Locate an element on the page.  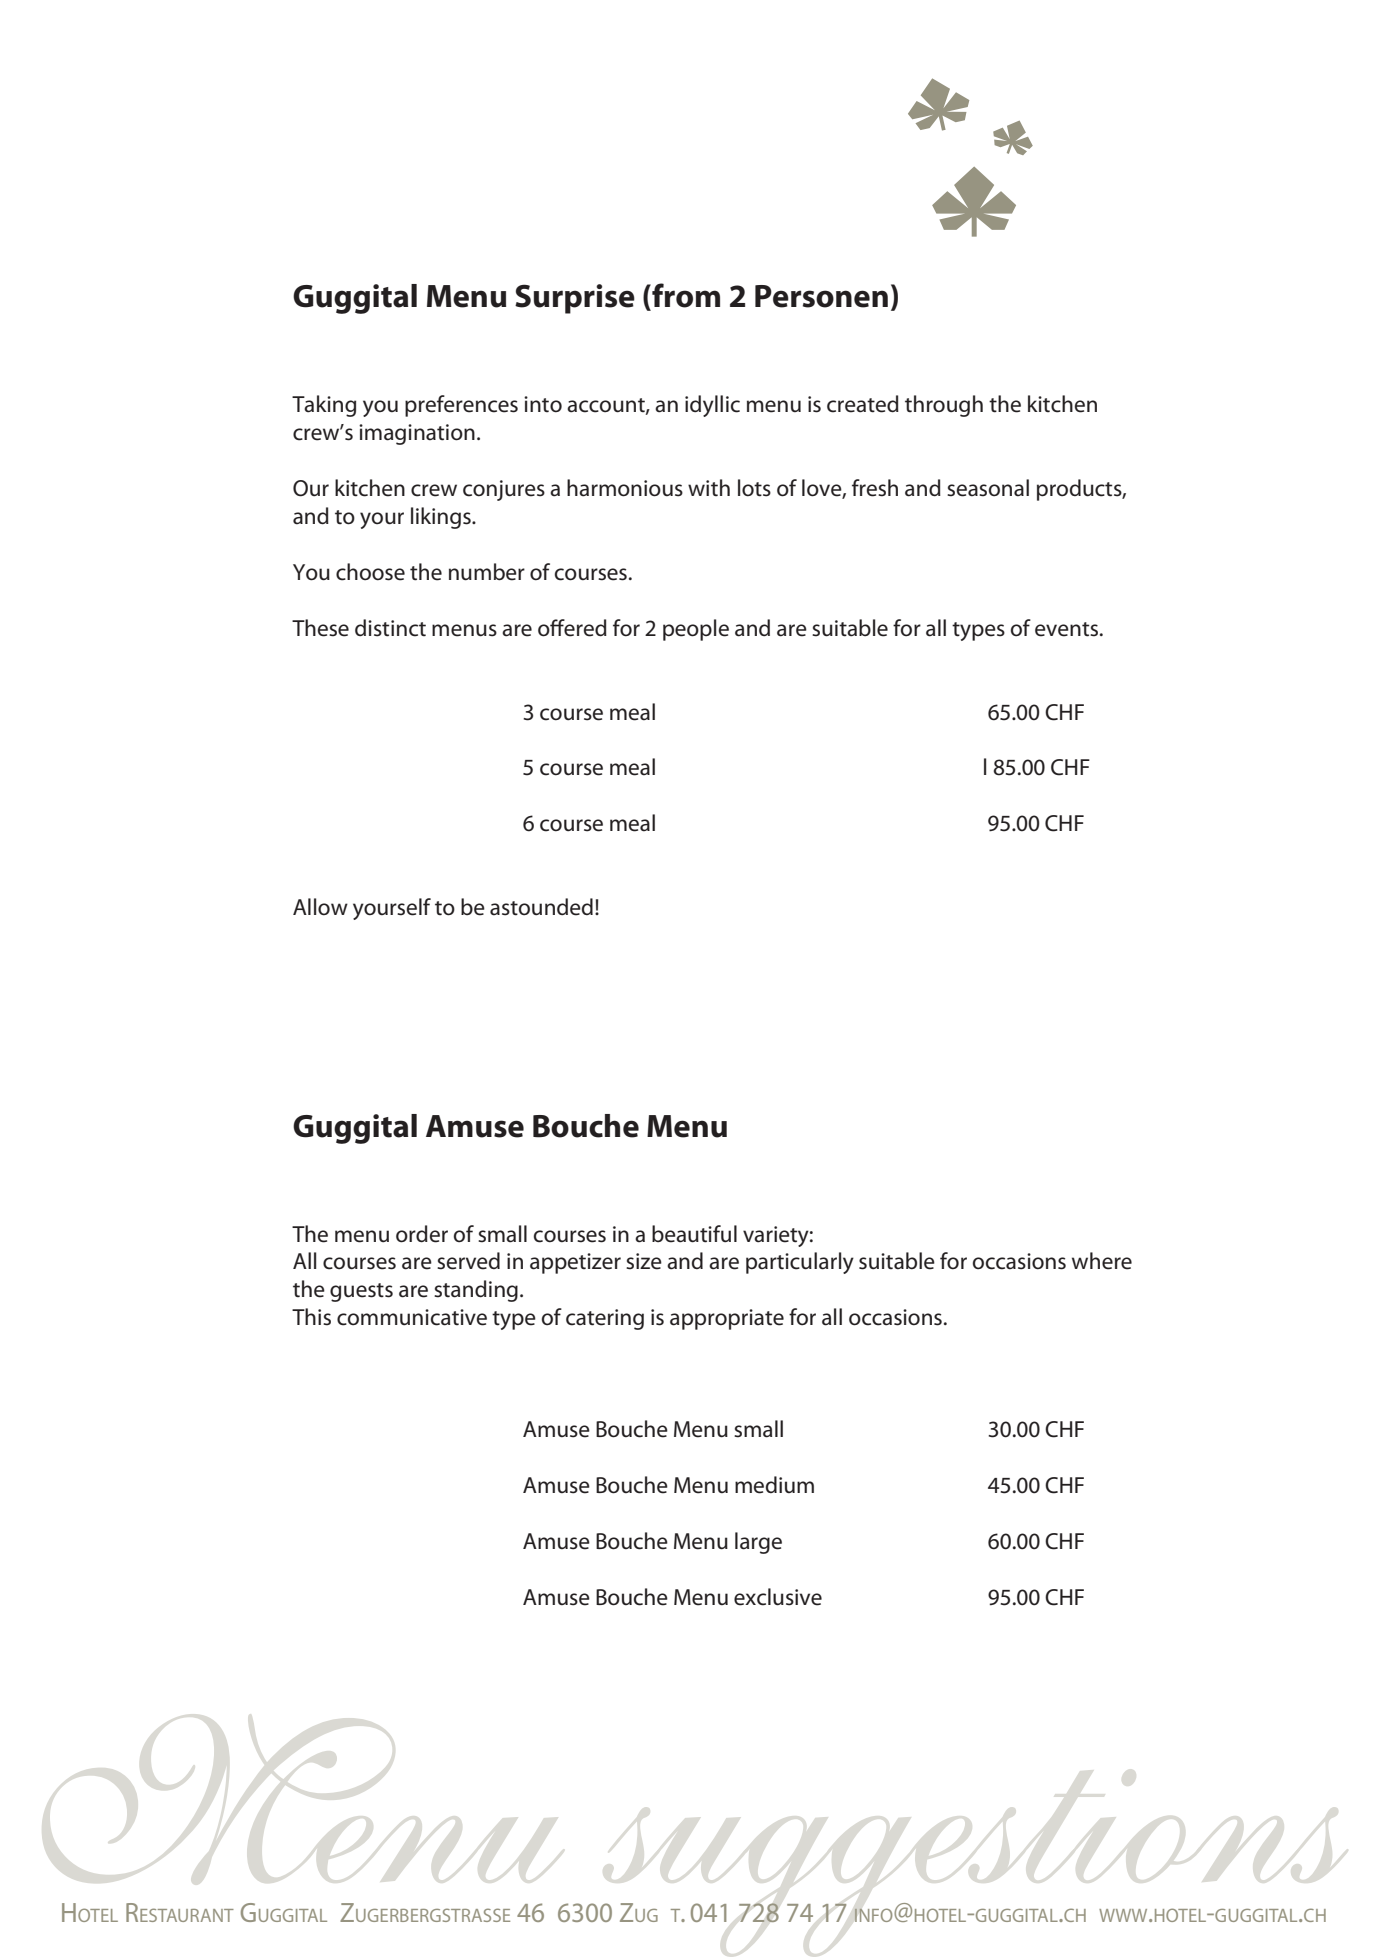
events is located at coordinates (1066, 629).
